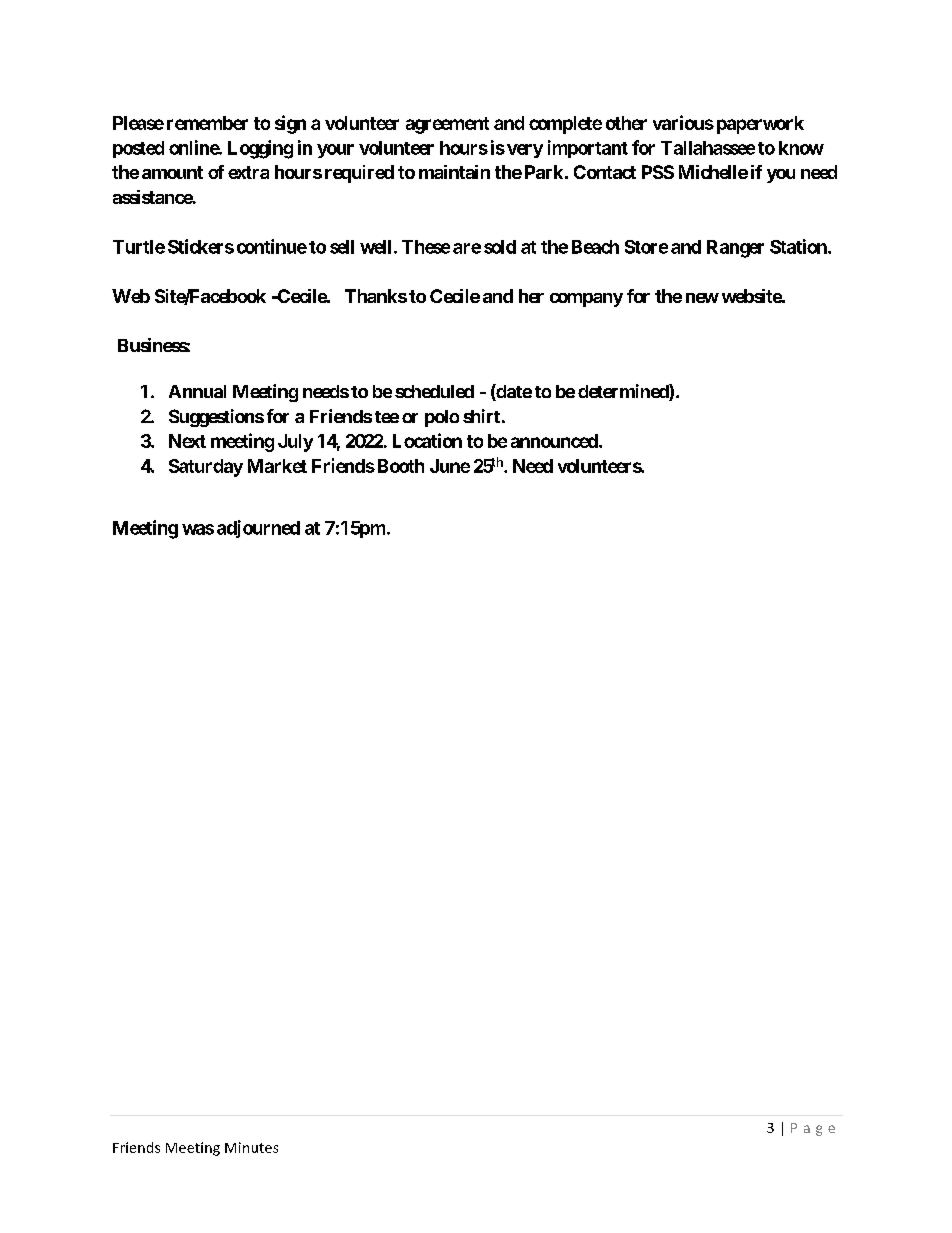 This screenshot has width=952, height=1233. Describe the element at coordinates (295, 443) in the screenshot. I see `July` at that location.
